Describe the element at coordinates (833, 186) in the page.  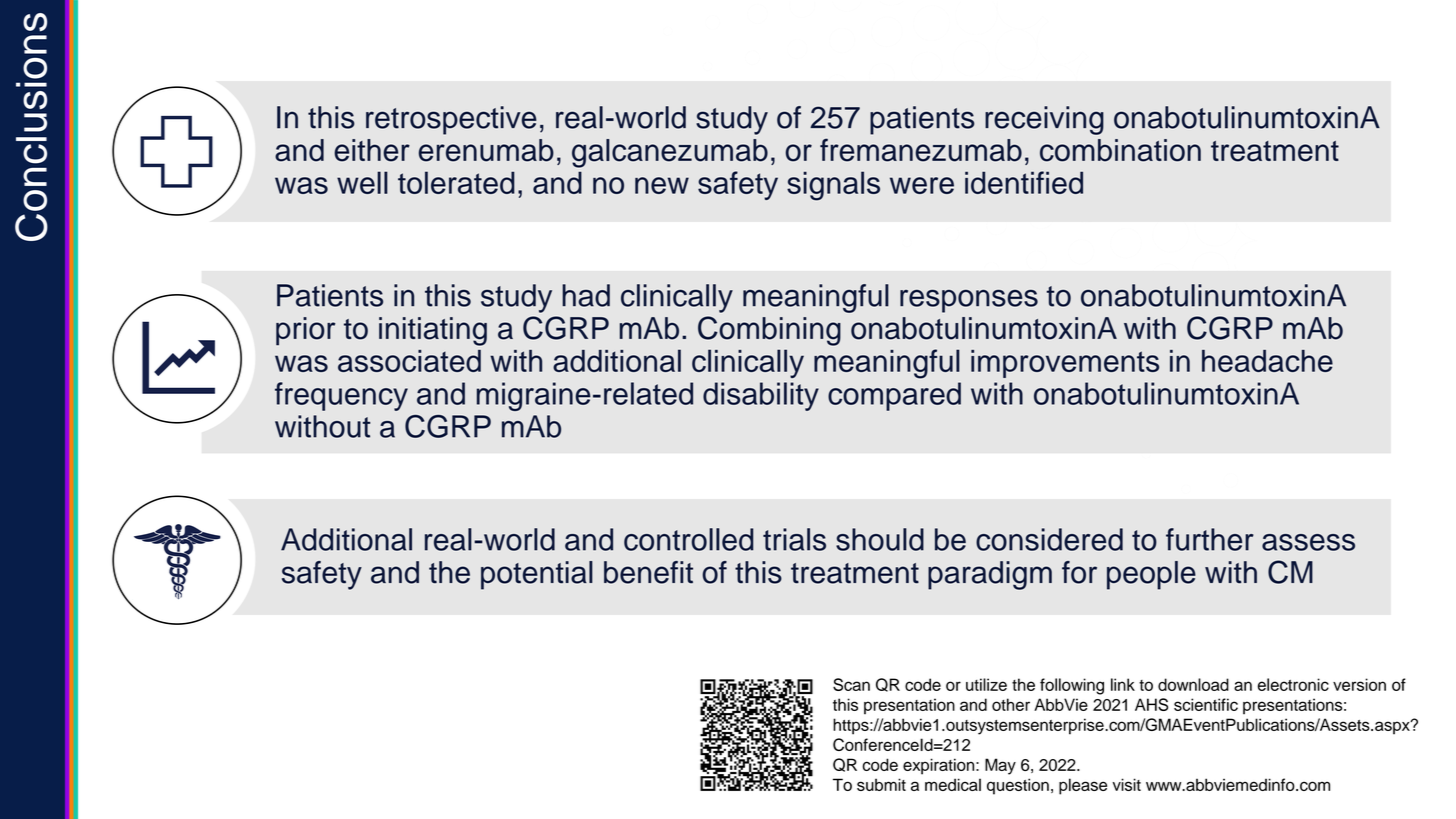
I see `signals` at that location.
